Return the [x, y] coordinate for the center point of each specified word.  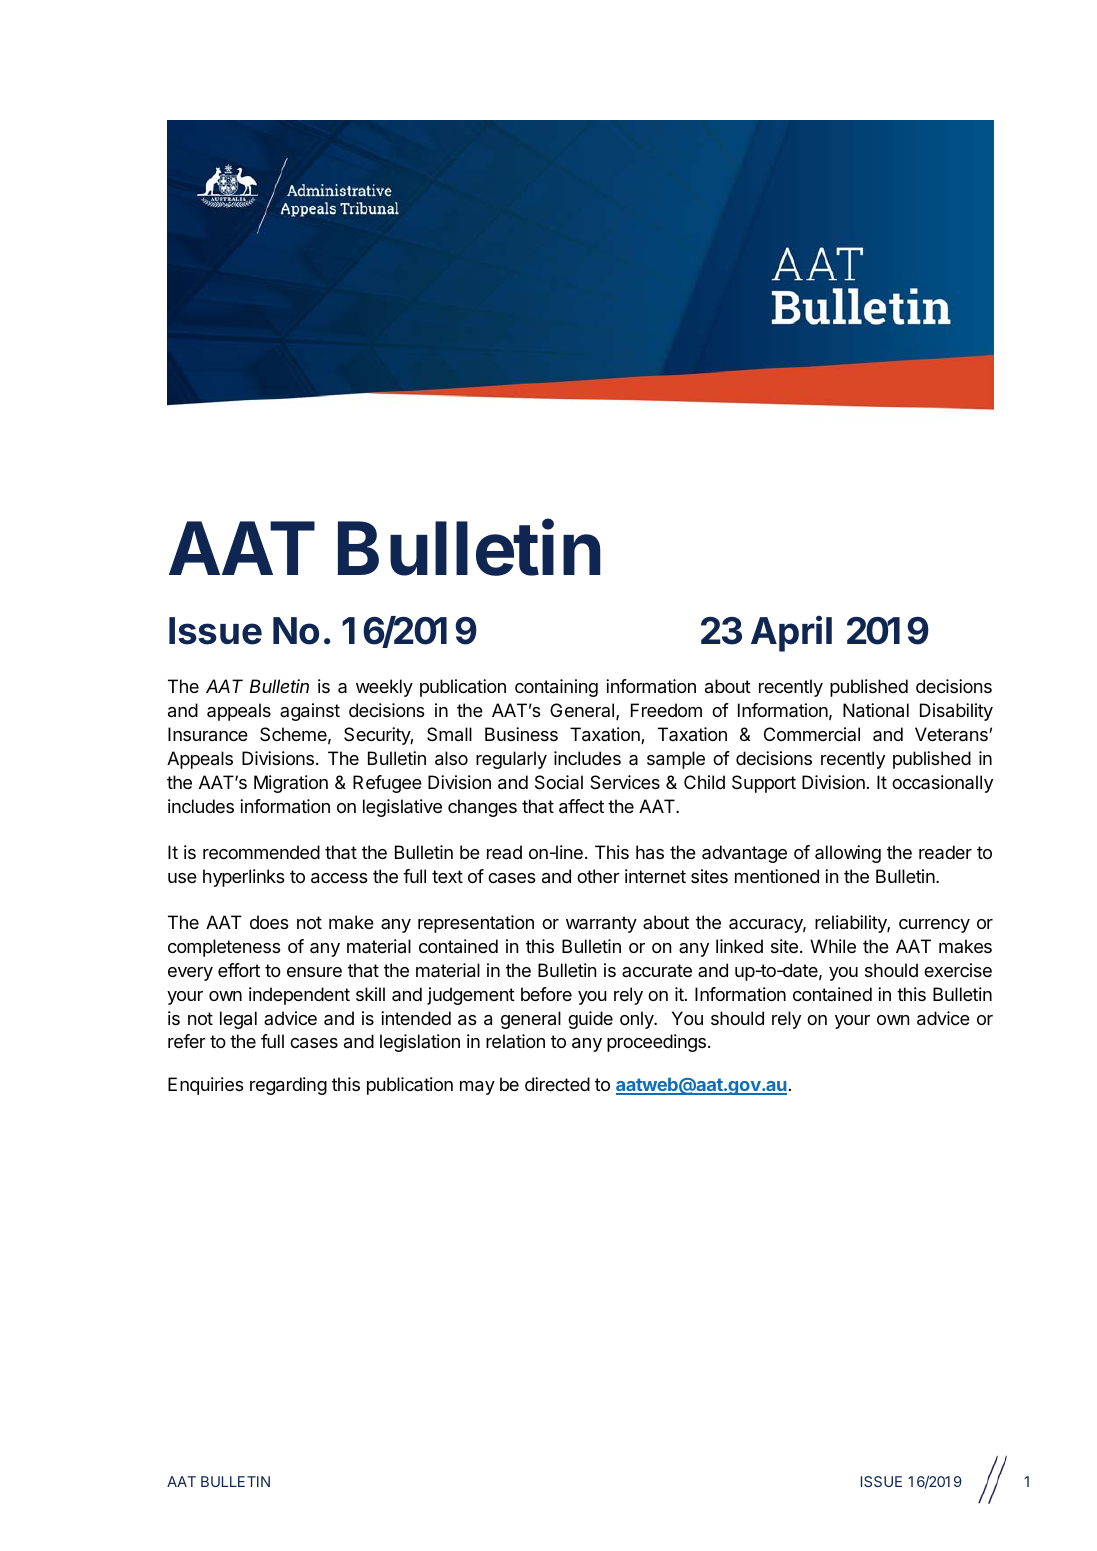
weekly [384, 688]
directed [557, 1084]
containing [556, 688]
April [791, 633]
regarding [288, 1086]
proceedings [656, 1043]
